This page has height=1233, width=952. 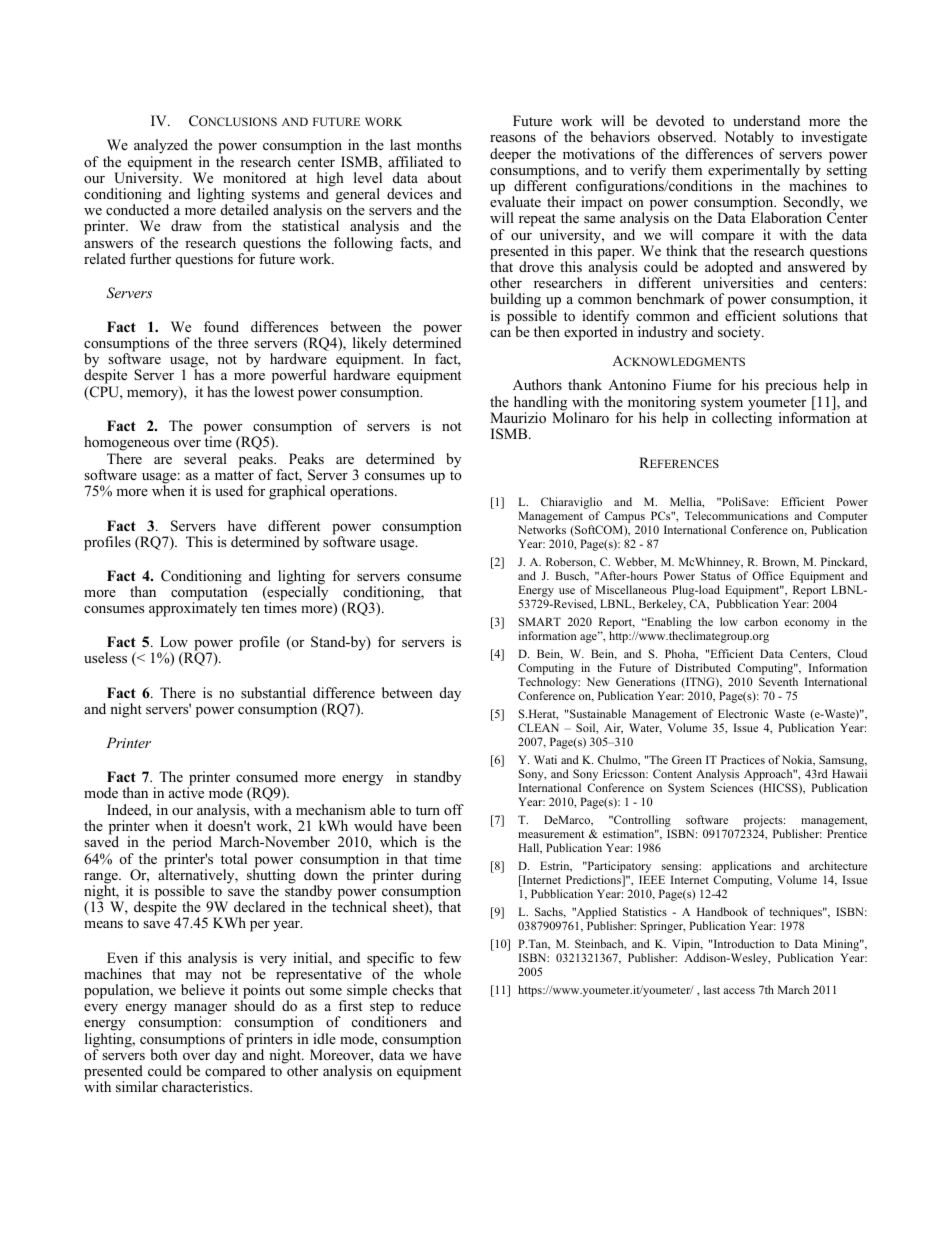 I want to click on can, so click(x=500, y=333).
